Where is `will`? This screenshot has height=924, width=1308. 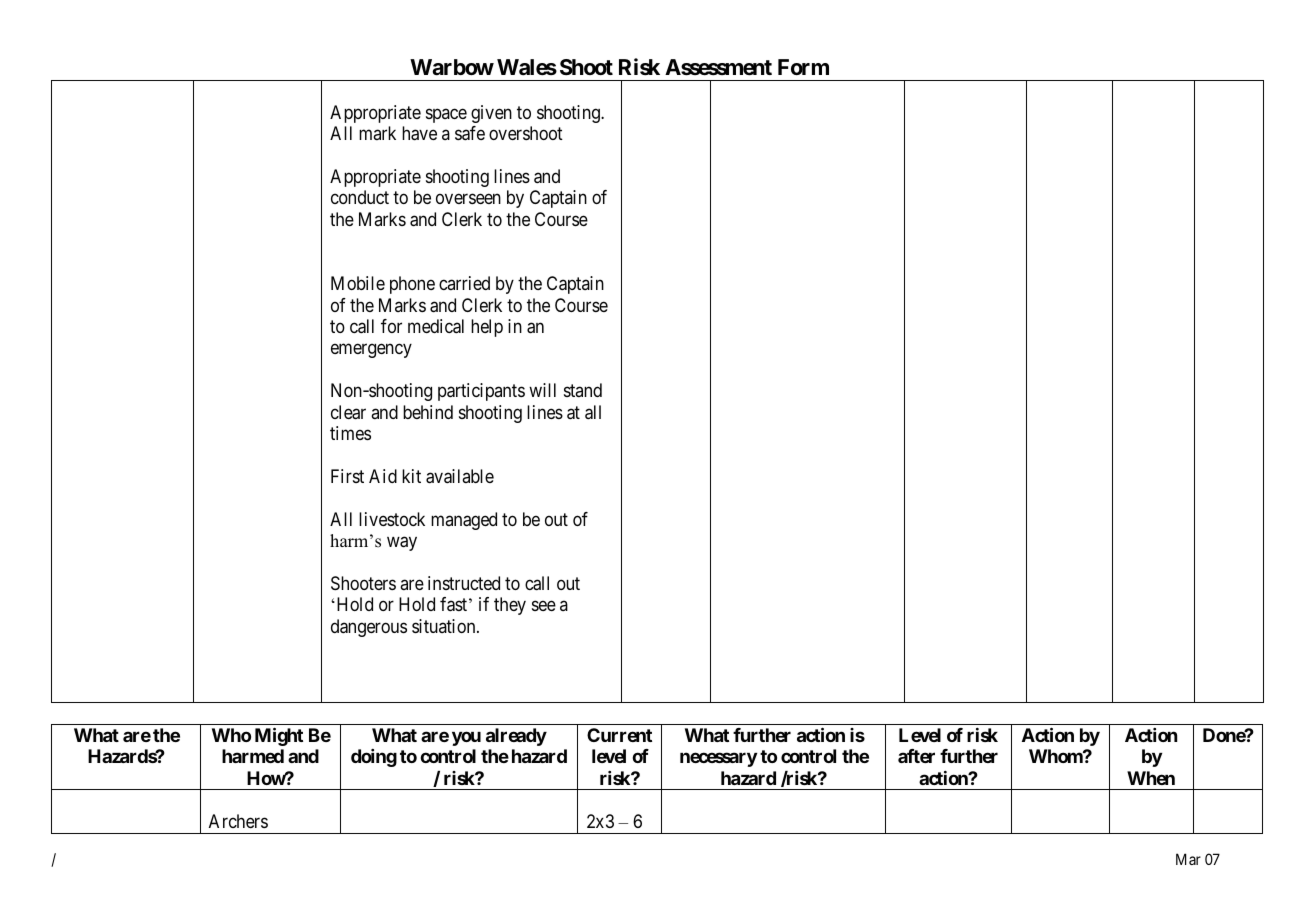 will is located at coordinates (542, 390).
